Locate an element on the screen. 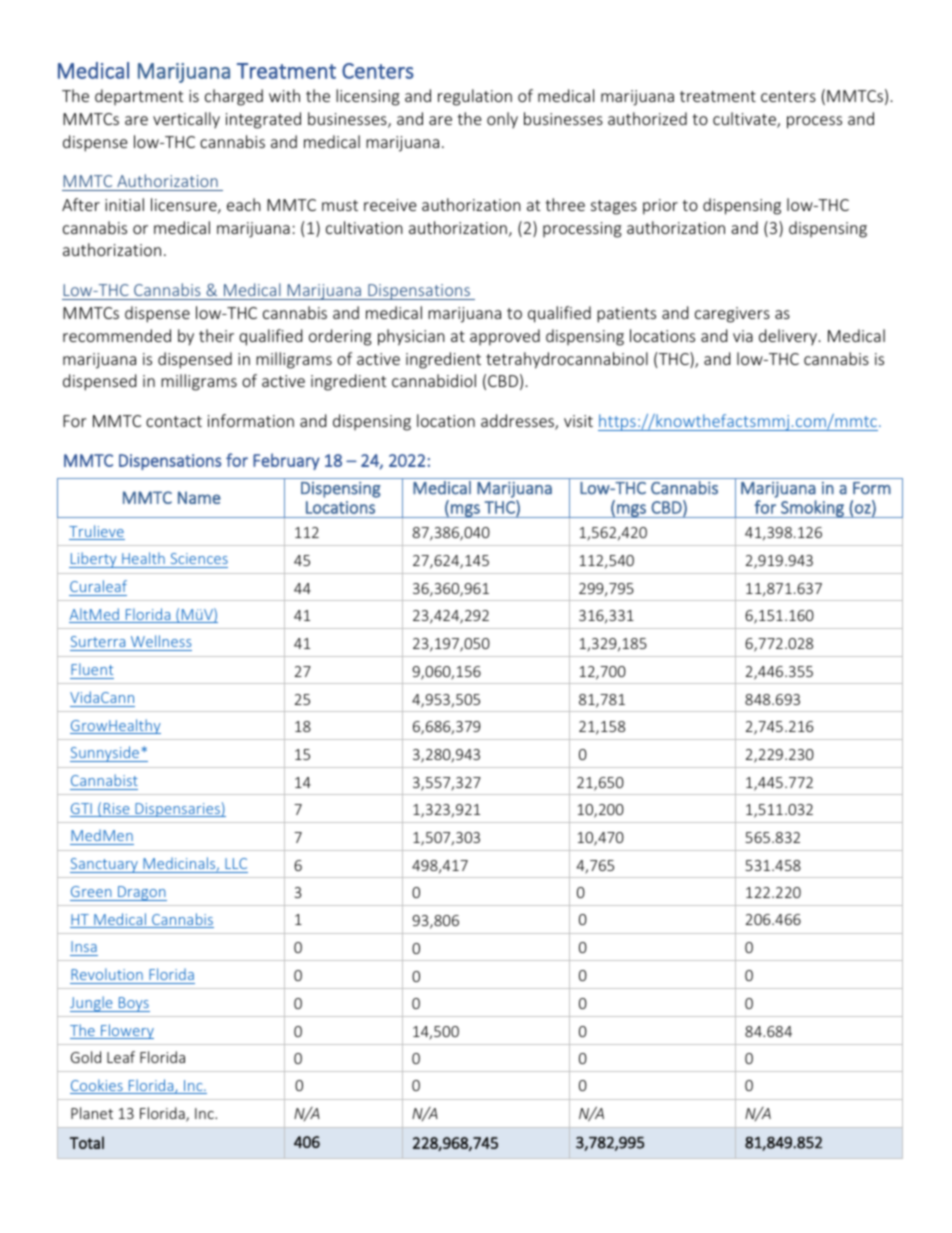 This screenshot has height=1233, width=952. vertically is located at coordinates (186, 120).
